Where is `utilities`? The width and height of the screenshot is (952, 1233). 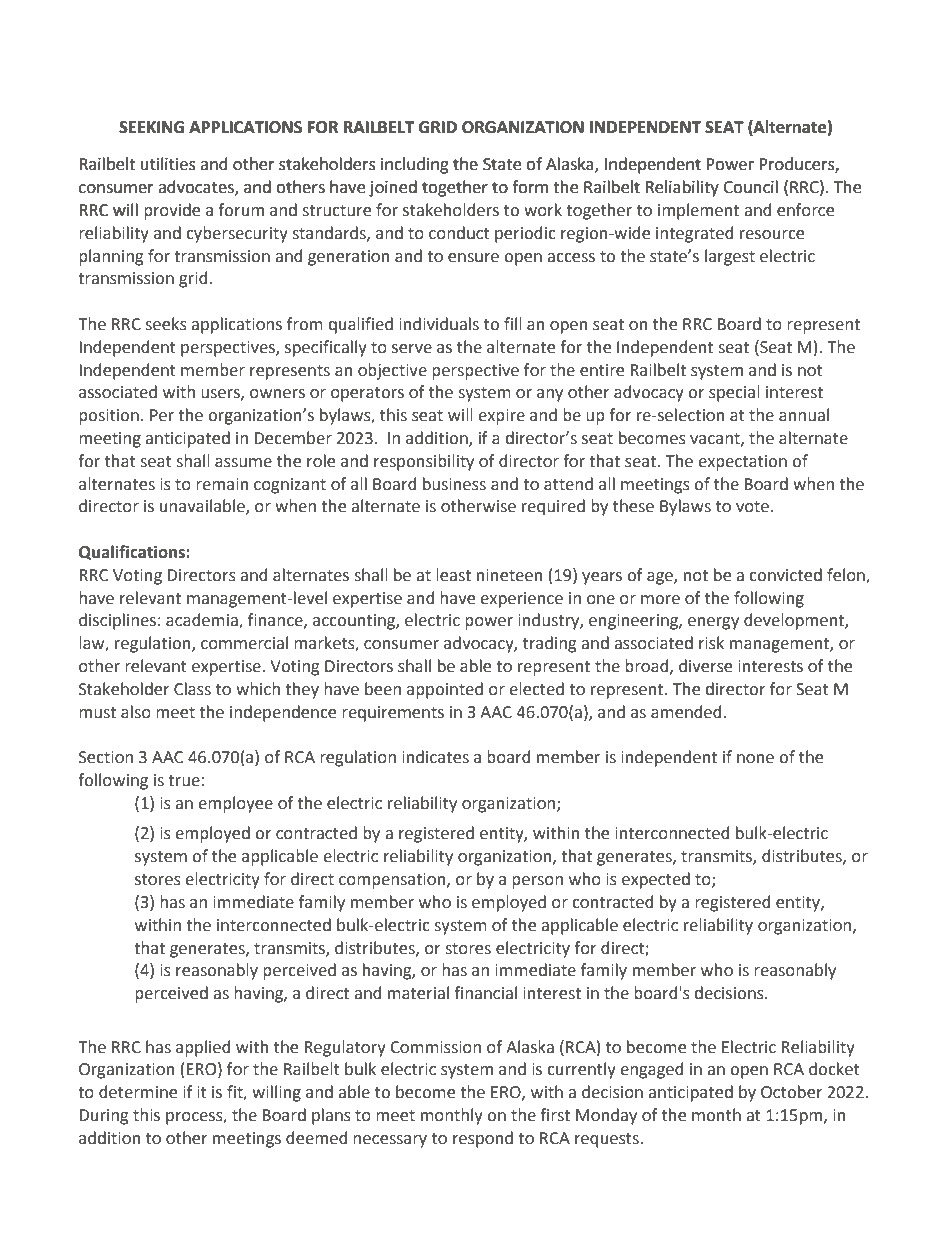 utilities is located at coordinates (168, 164).
